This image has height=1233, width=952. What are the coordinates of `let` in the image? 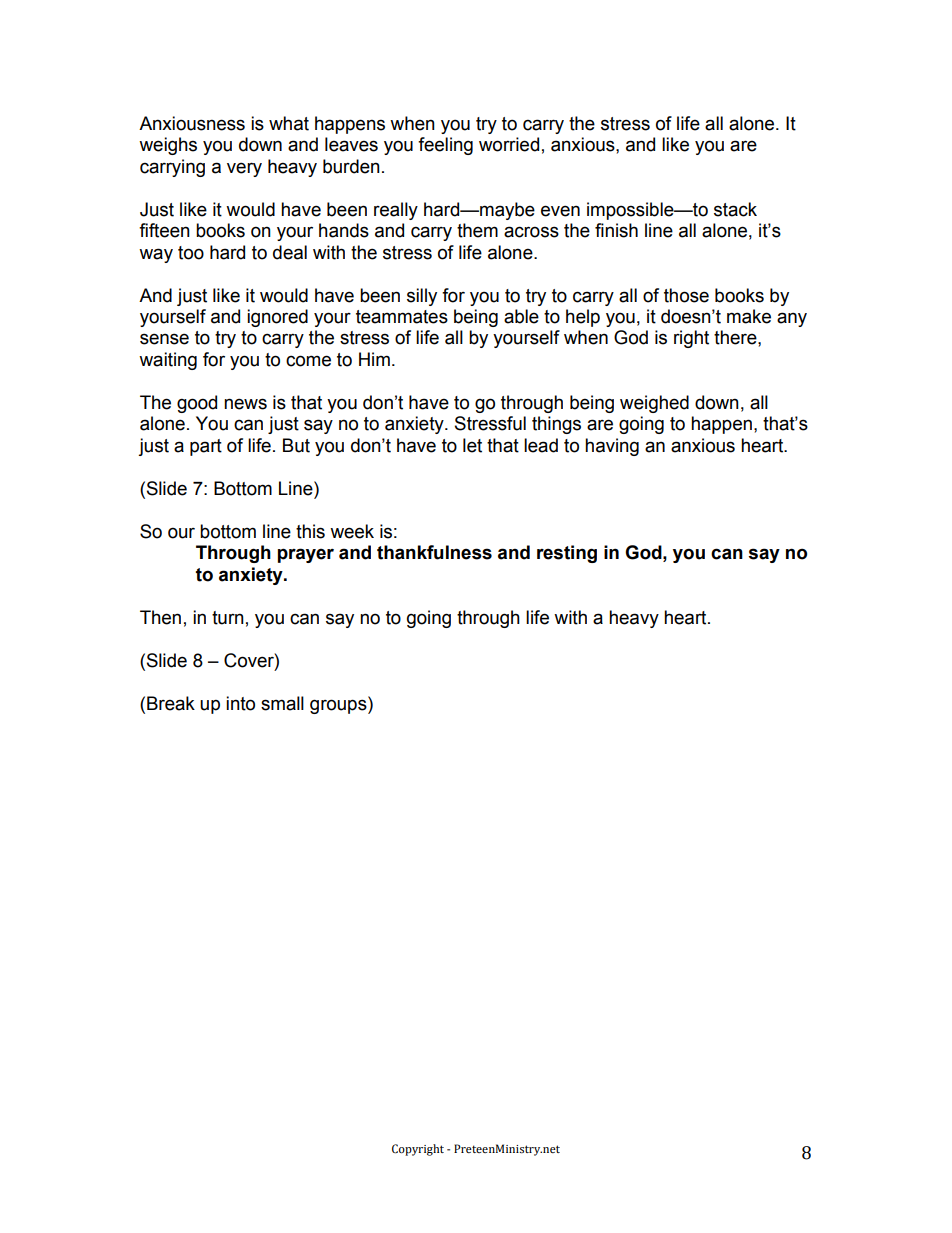 It's located at (472, 445).
